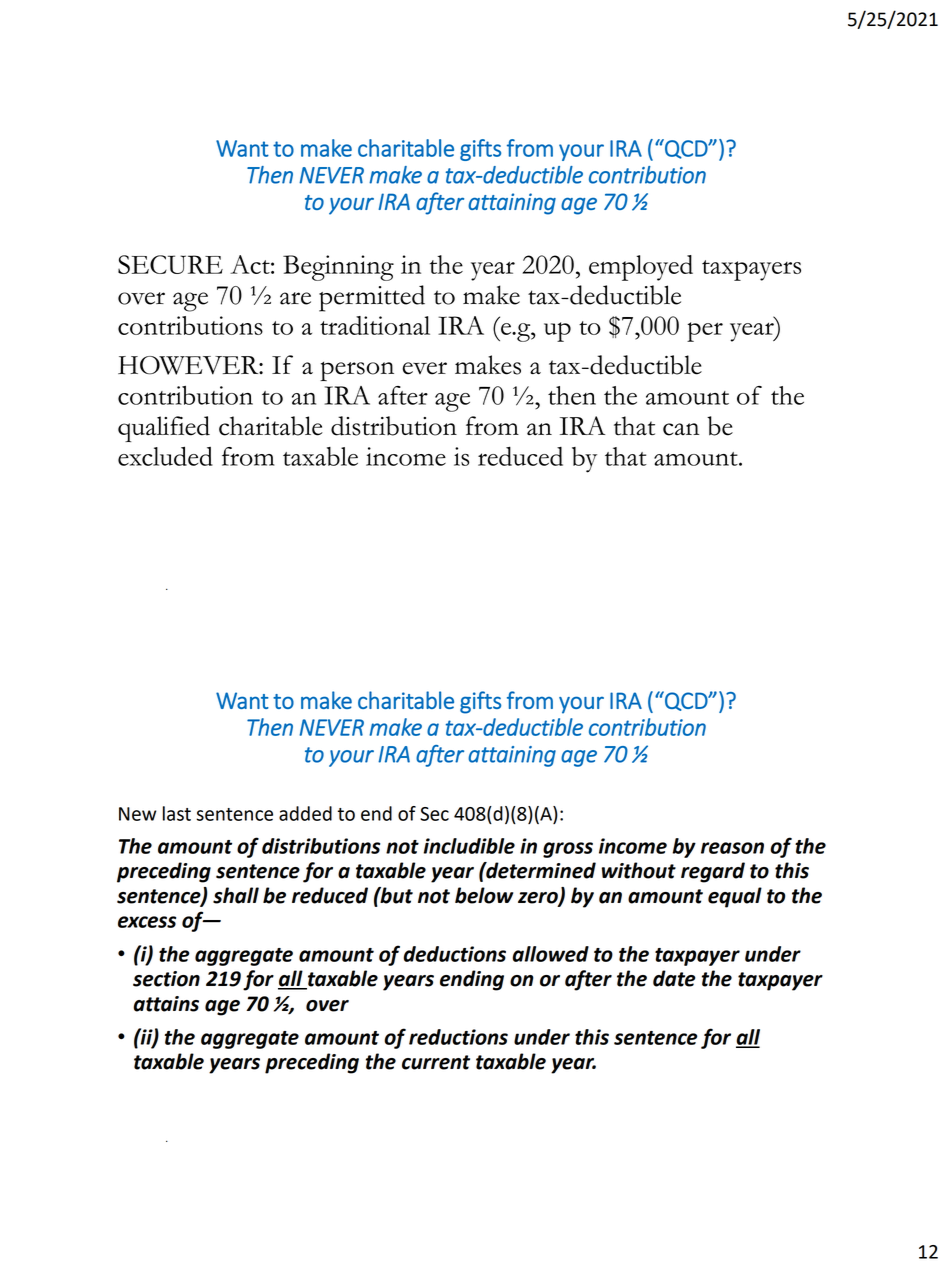  I want to click on reductions, so click(458, 1037).
